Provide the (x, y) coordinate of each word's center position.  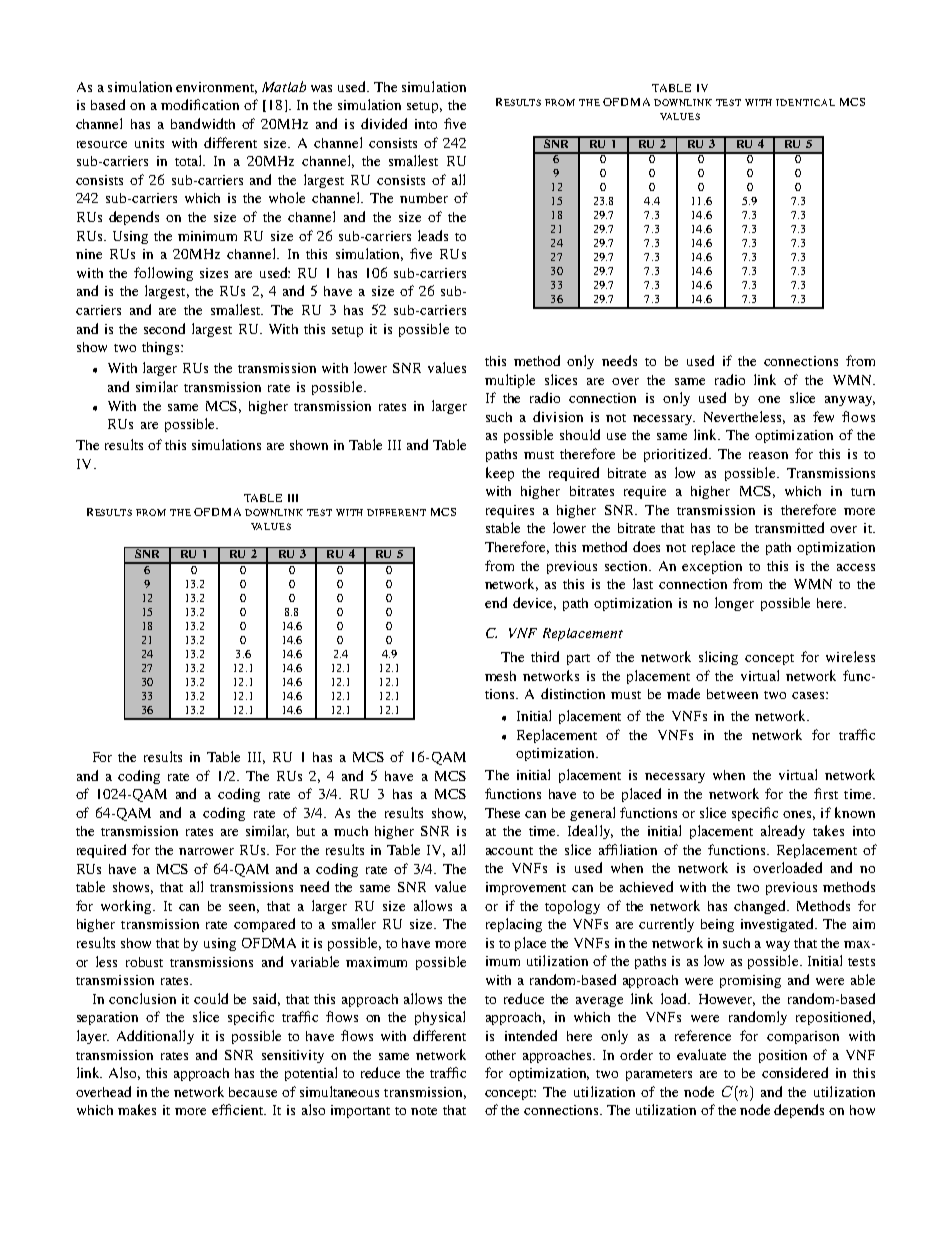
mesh (500, 676)
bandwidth (203, 123)
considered (795, 1072)
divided (384, 123)
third (545, 656)
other (500, 1055)
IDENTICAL (805, 102)
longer (734, 604)
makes (137, 1109)
